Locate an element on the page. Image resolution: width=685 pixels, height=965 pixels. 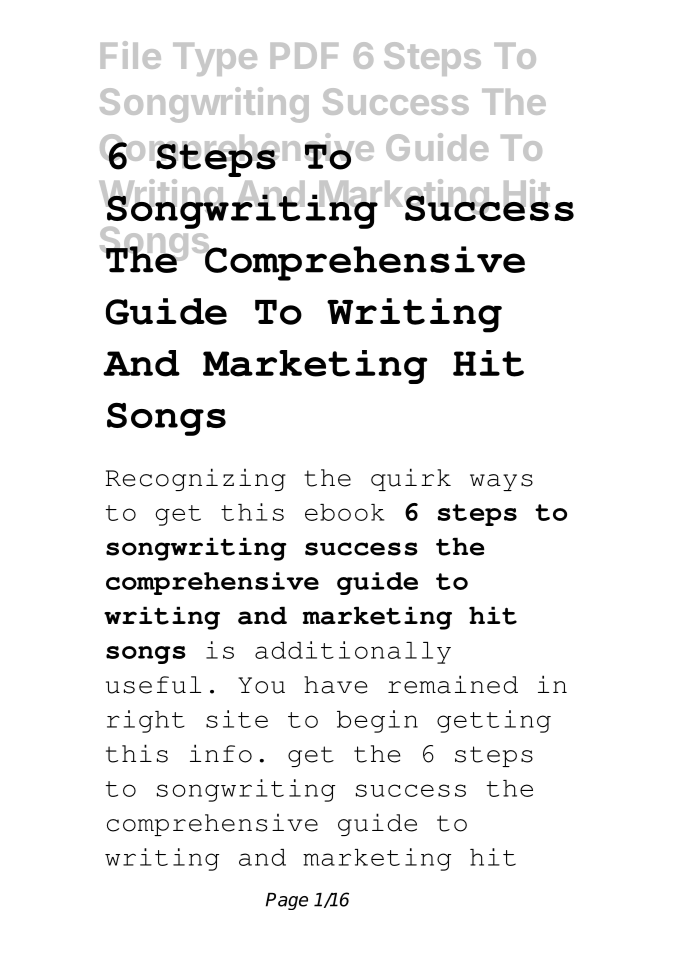
ways is located at coordinates (501, 482).
